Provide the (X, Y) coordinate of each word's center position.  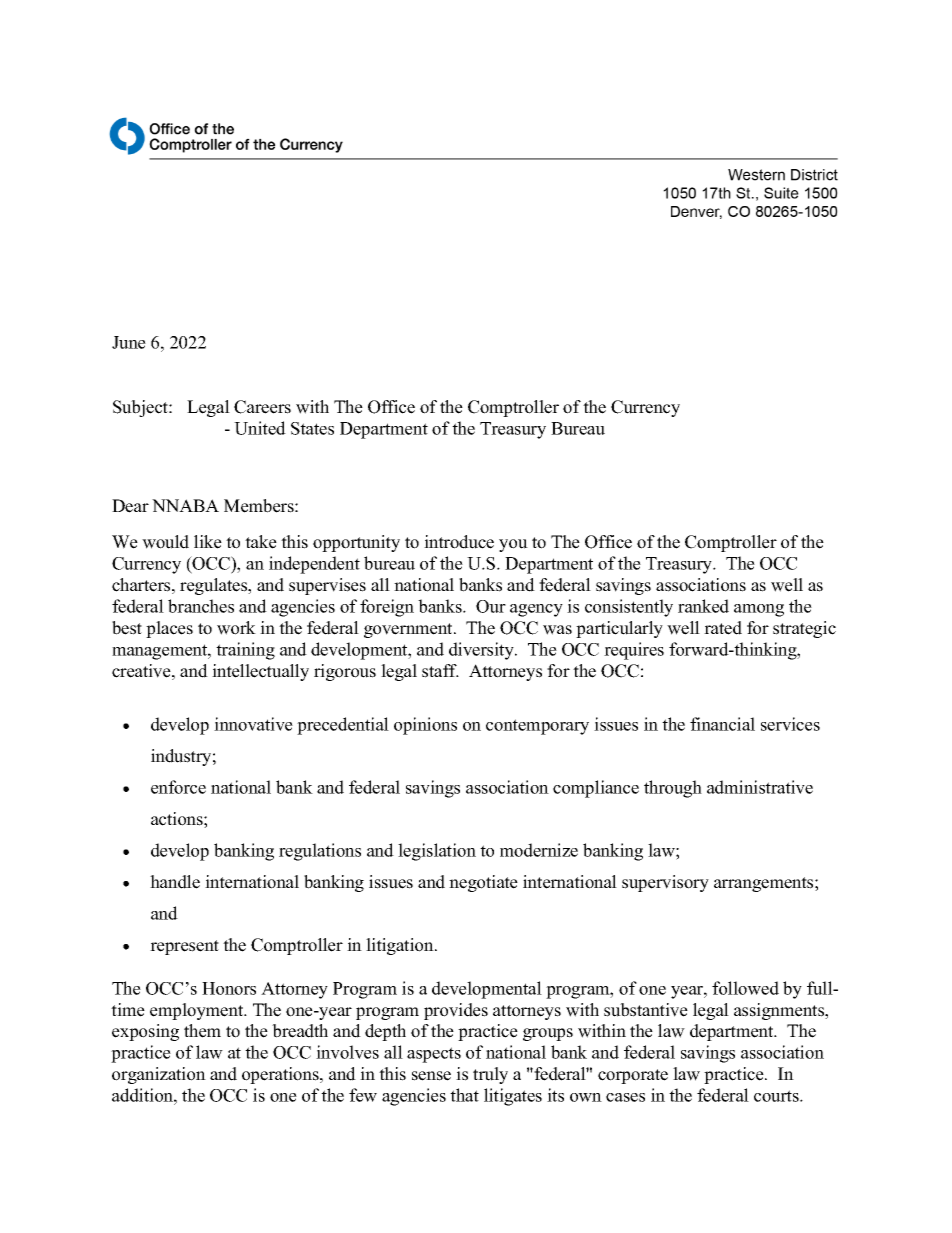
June (129, 342)
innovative (253, 724)
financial (722, 724)
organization (159, 1075)
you (513, 545)
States (312, 428)
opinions (425, 726)
